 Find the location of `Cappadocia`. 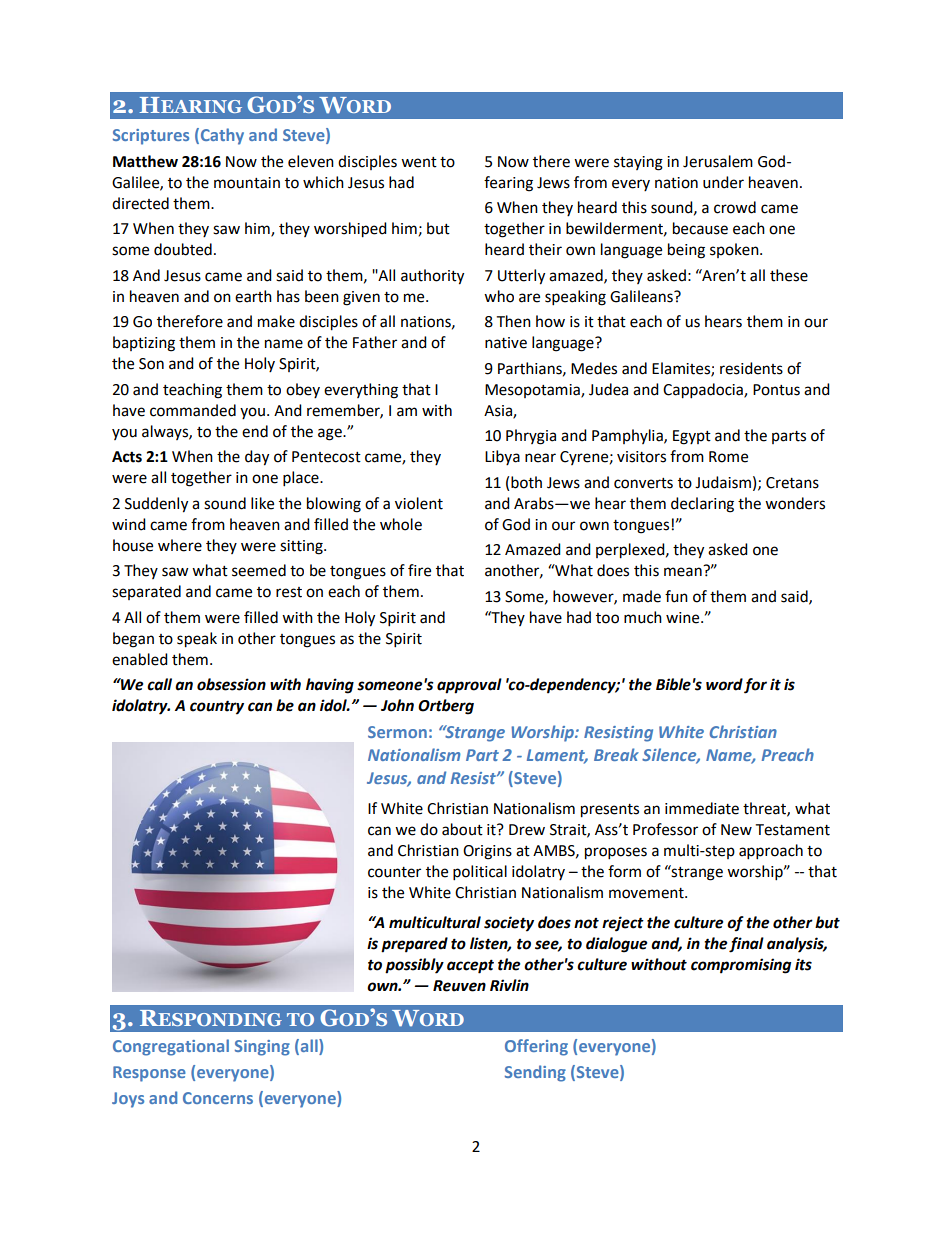

Cappadocia is located at coordinates (704, 391).
